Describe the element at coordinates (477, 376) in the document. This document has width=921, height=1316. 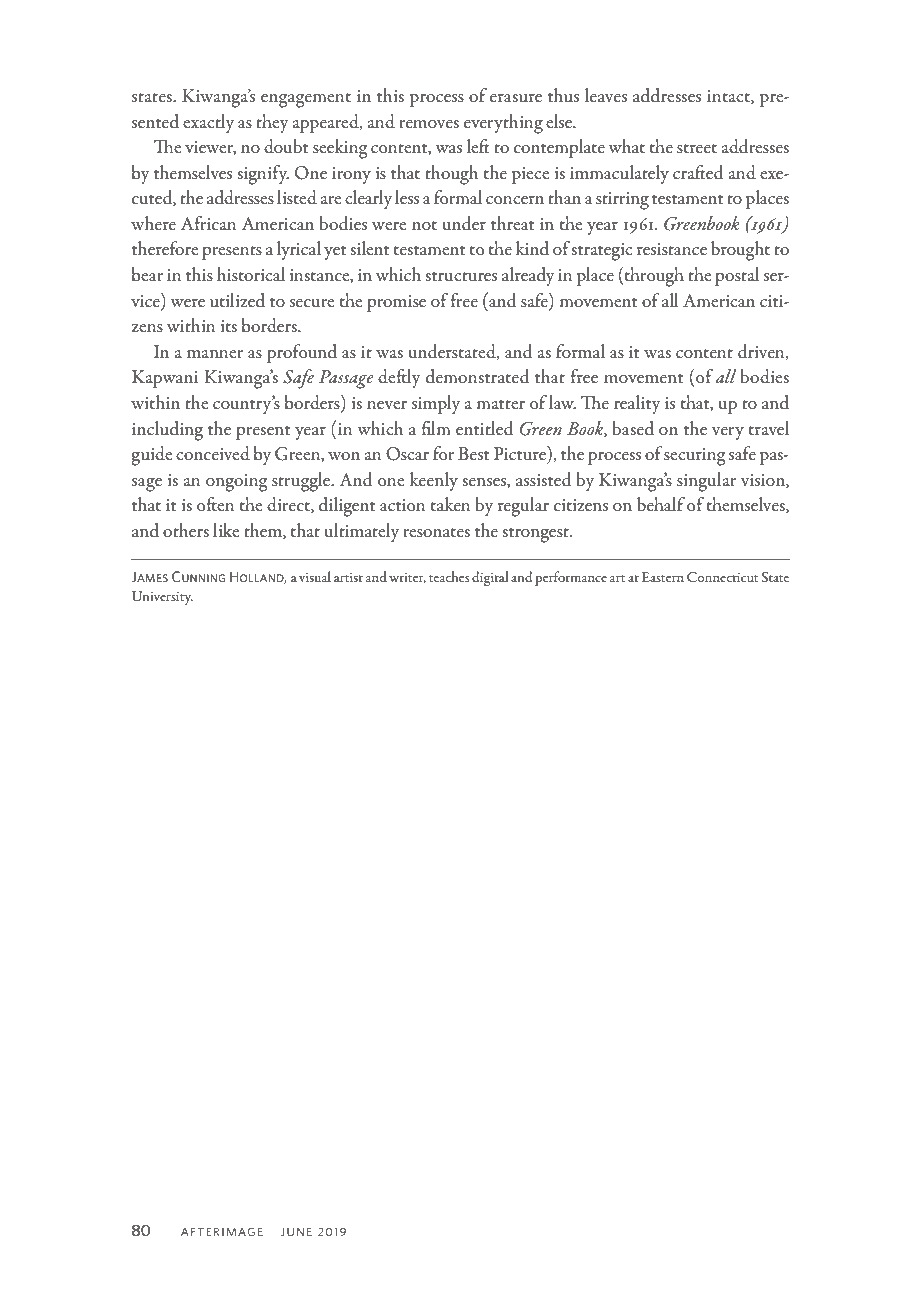
I see `demonstrated` at that location.
